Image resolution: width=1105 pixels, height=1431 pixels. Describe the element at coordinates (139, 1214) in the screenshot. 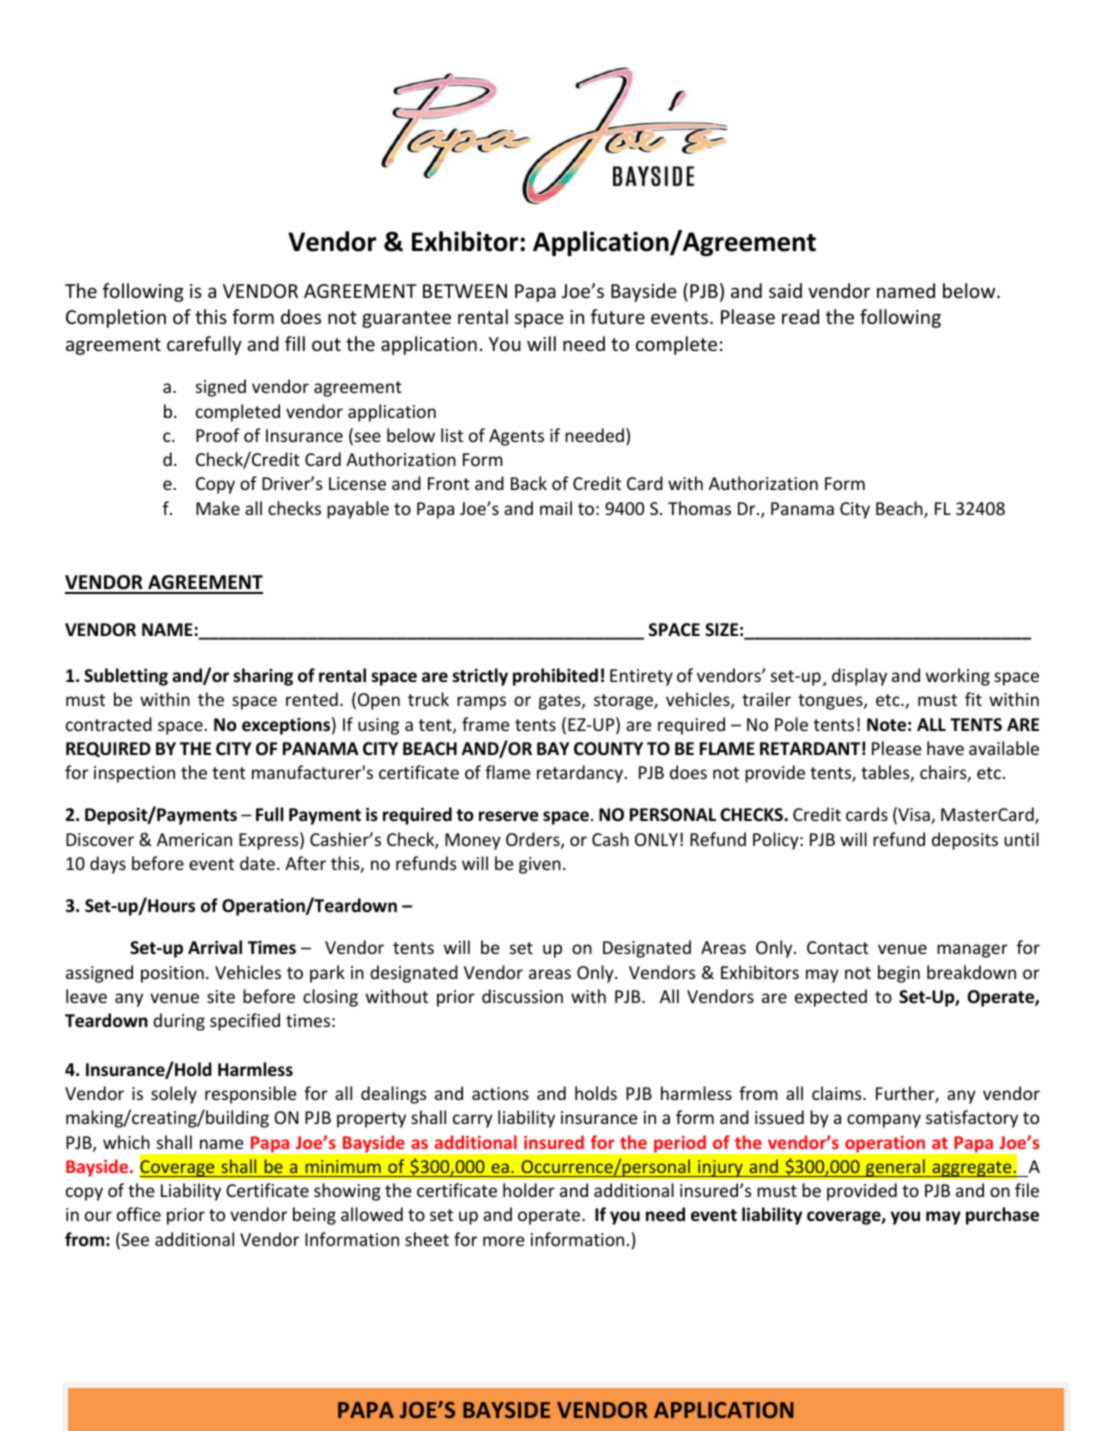

I see `office` at that location.
